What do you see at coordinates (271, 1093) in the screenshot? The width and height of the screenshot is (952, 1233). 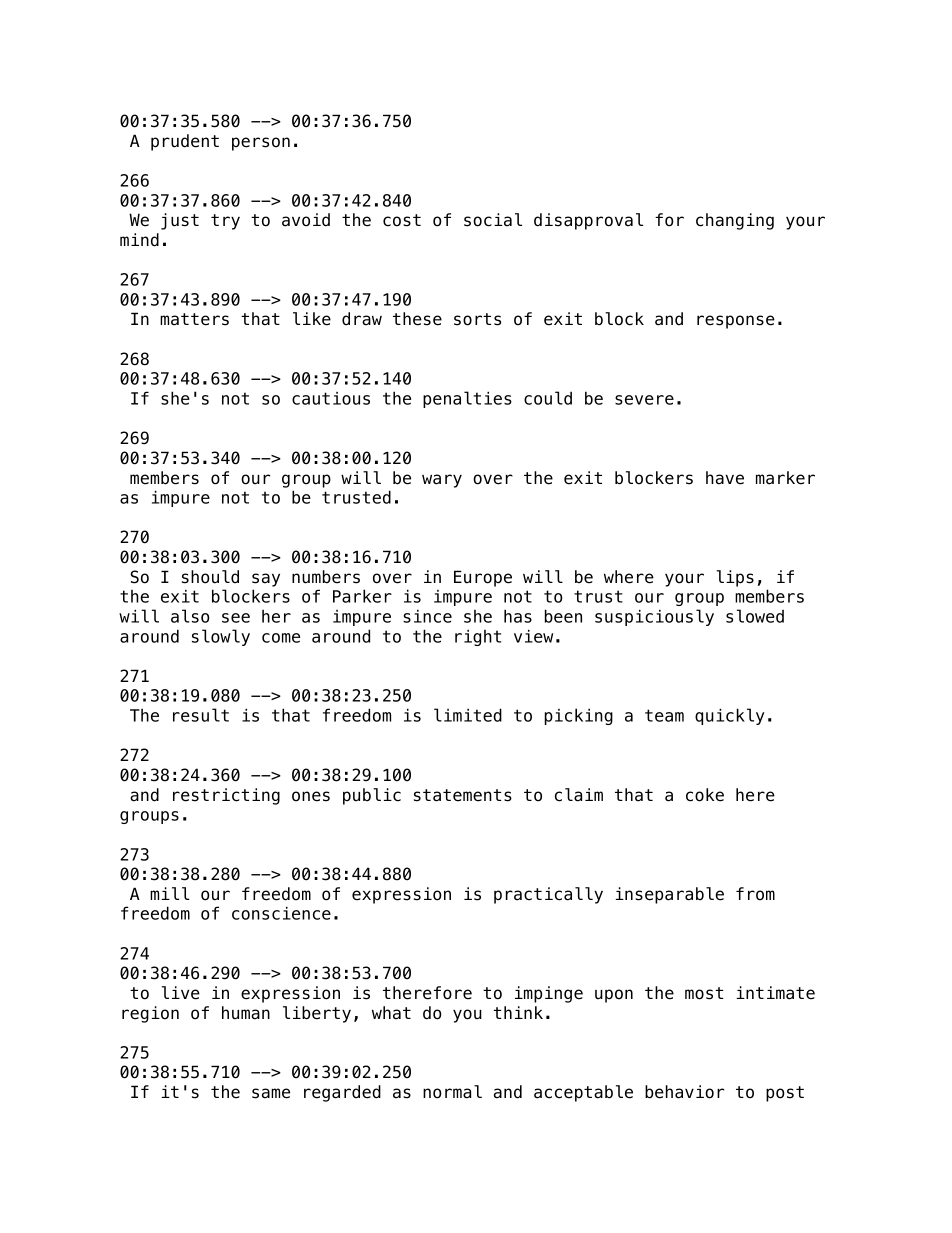 I see `same` at bounding box center [271, 1093].
